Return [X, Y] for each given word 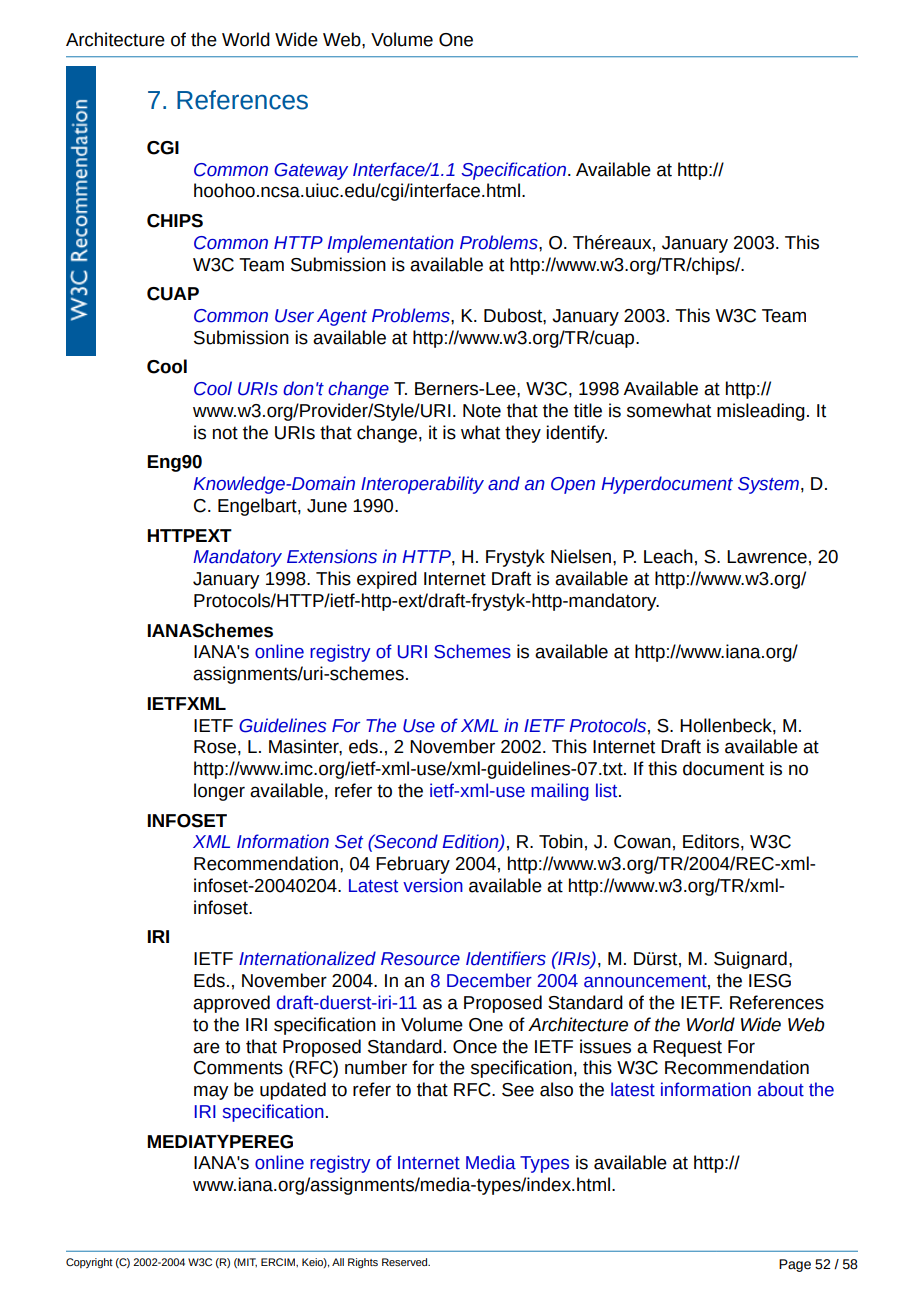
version [433, 885]
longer [219, 792]
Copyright [89, 1263]
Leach [668, 556]
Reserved [406, 1262]
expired [387, 580]
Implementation [391, 244]
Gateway [311, 171]
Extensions [332, 556]
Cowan [642, 842]
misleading [761, 412]
